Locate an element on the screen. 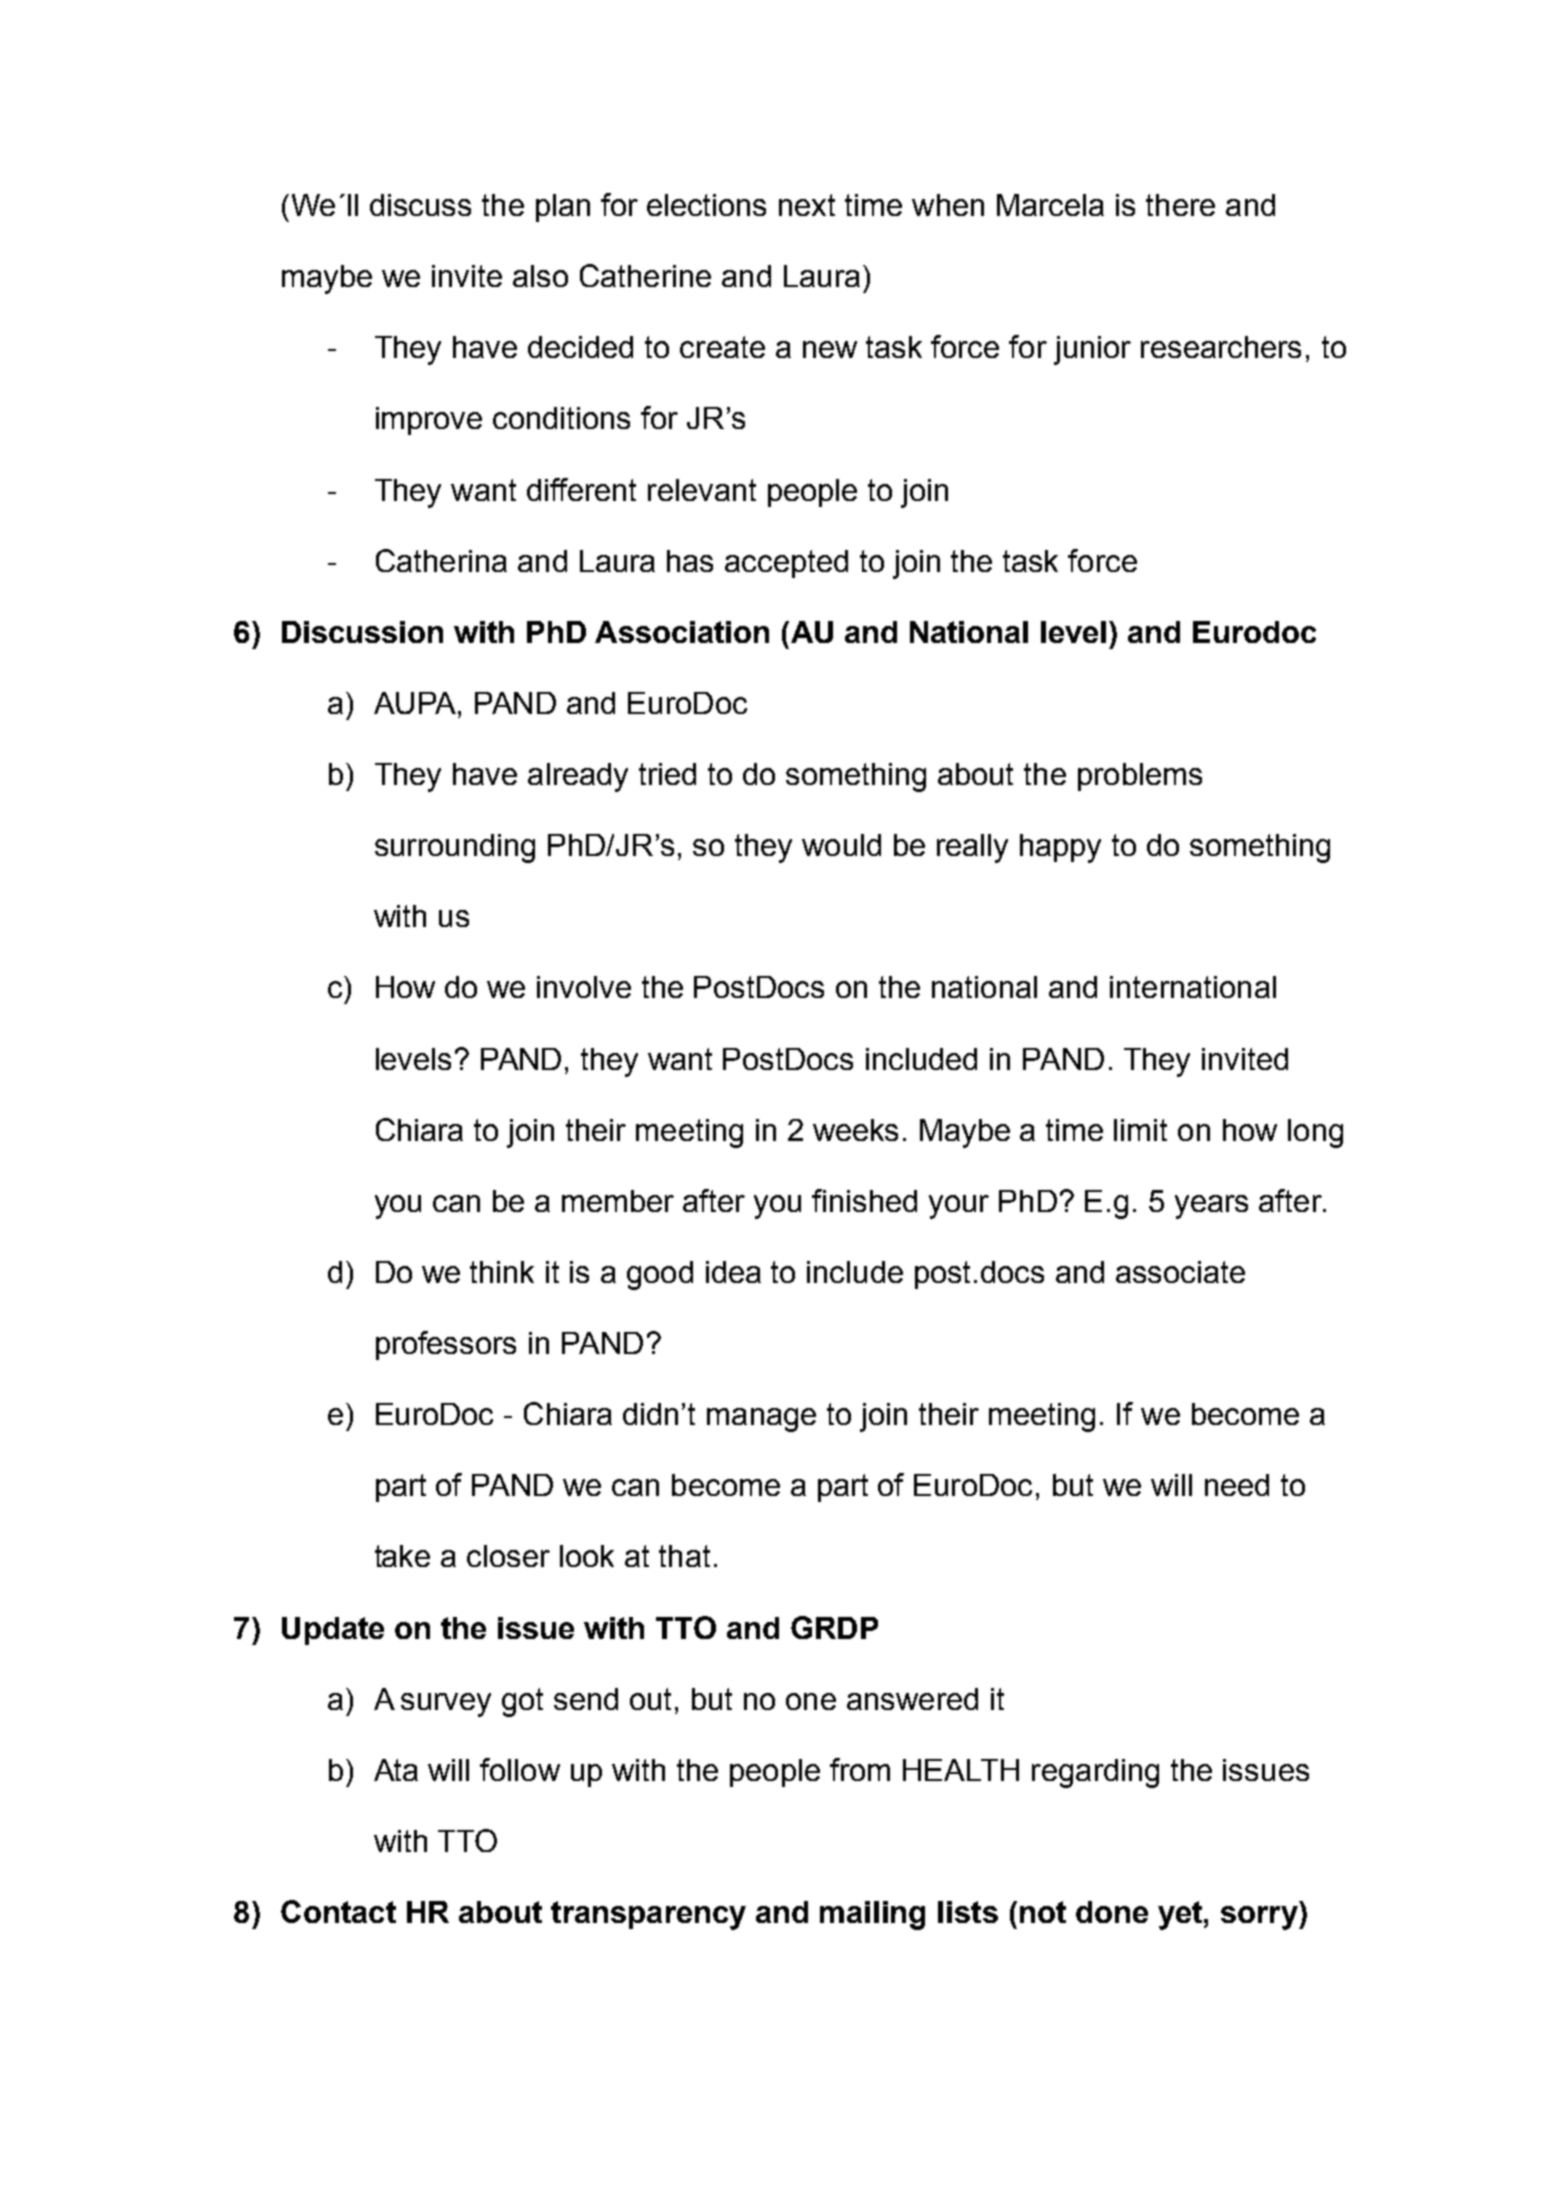 The width and height of the screenshot is (1546, 2185). problems is located at coordinates (1140, 777).
